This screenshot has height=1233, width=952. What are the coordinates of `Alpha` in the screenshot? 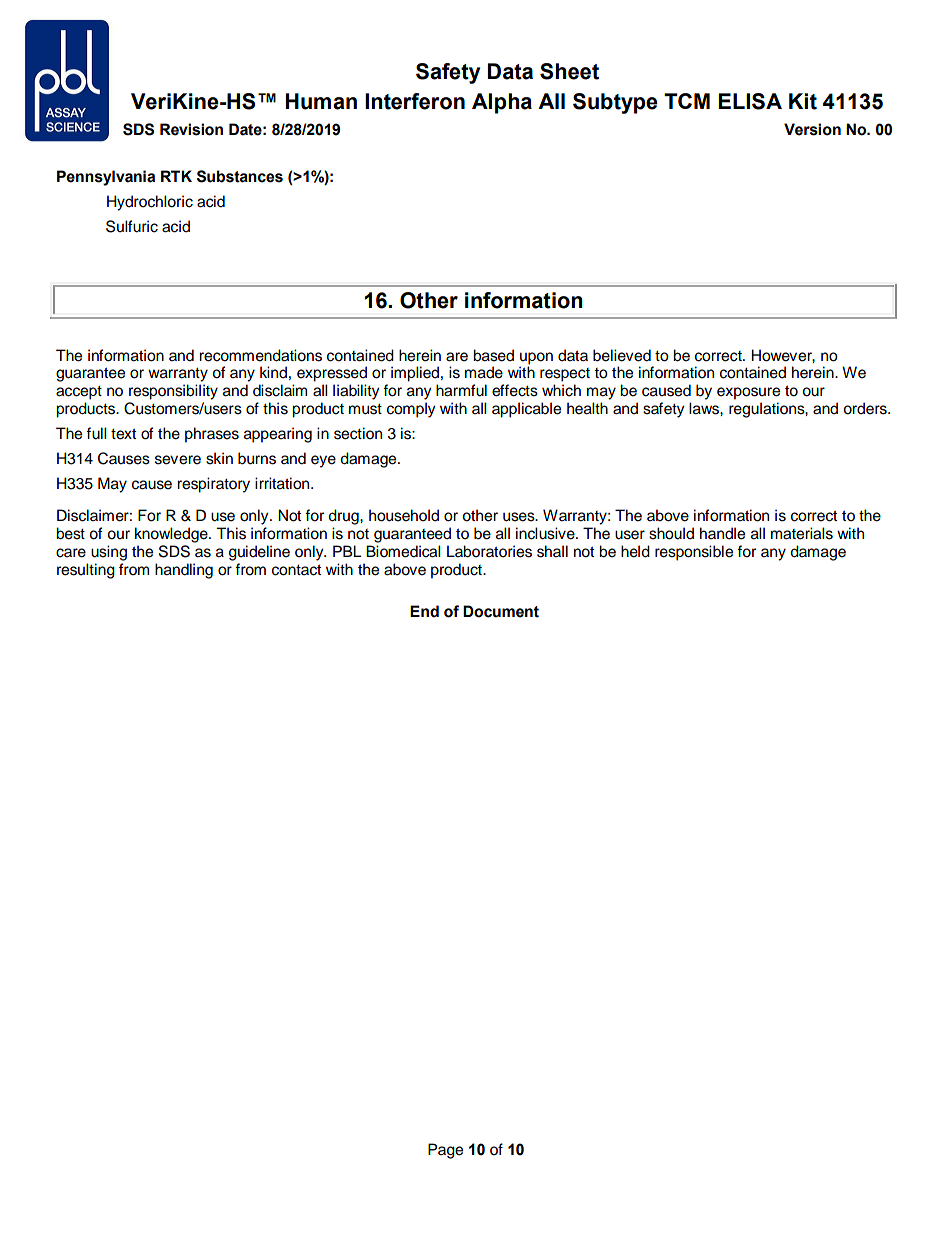 It's located at (502, 103).
